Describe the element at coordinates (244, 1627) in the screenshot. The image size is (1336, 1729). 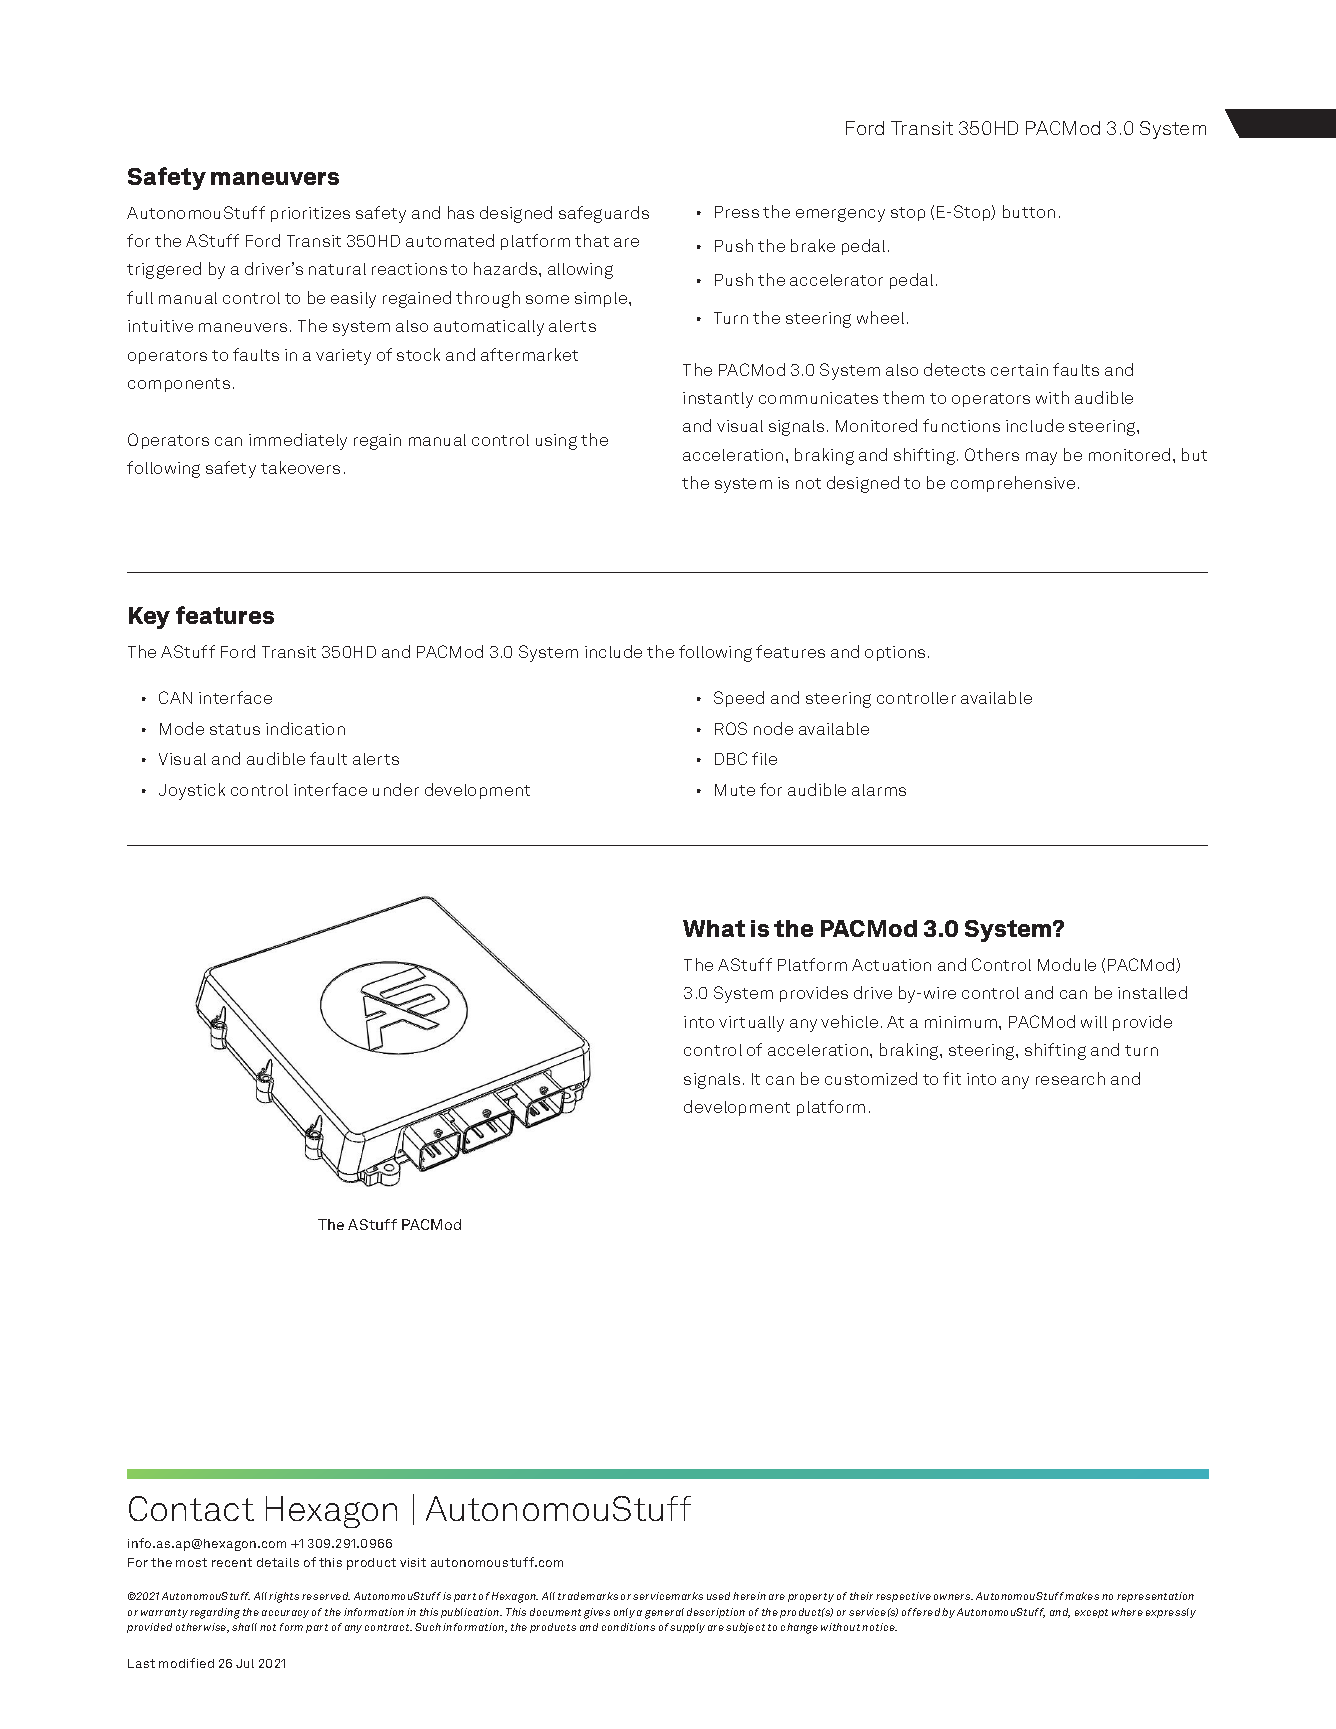
I see `shall` at that location.
